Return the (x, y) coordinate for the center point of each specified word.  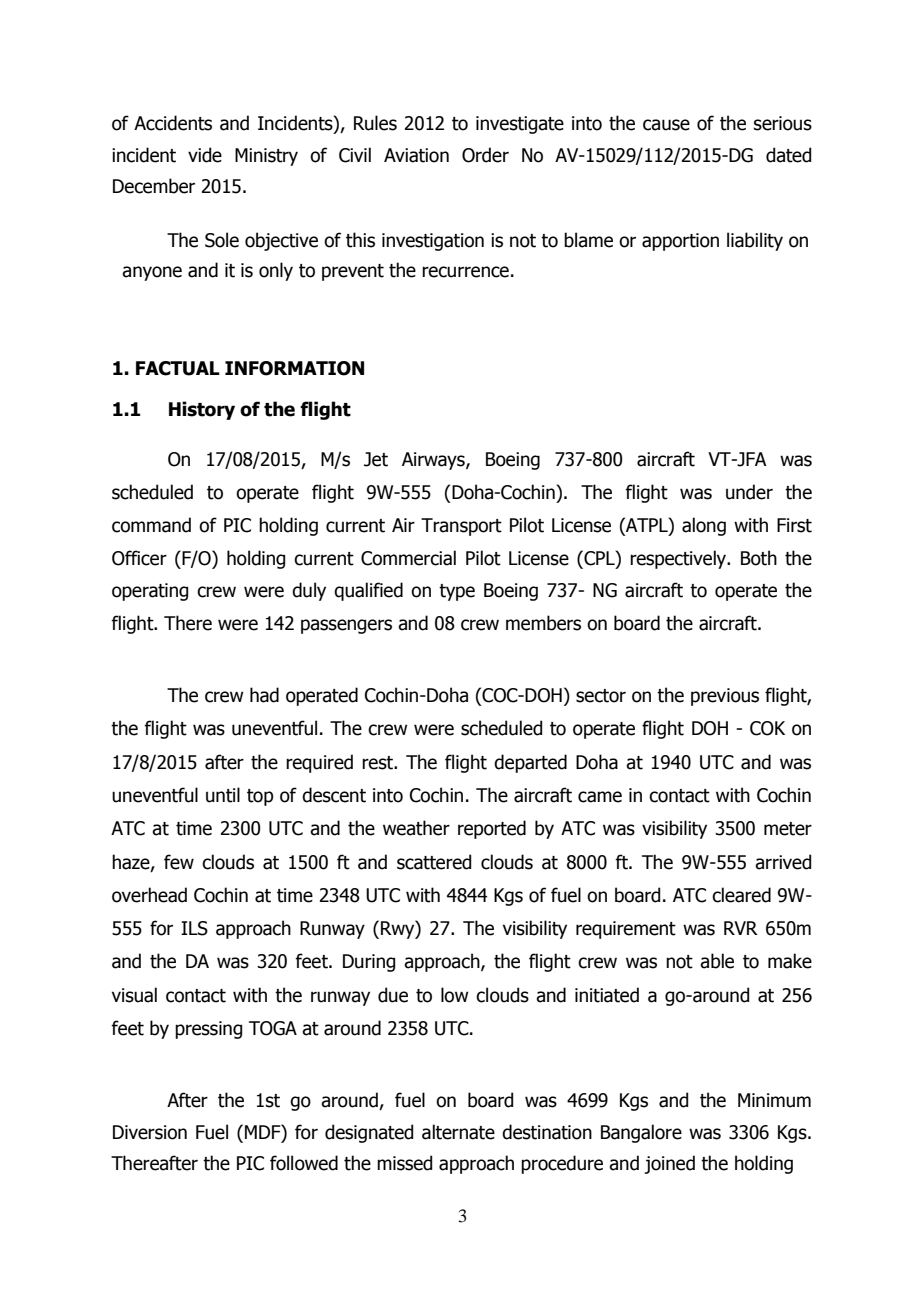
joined (670, 1164)
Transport (461, 527)
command (151, 525)
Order (485, 155)
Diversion (150, 1132)
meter (788, 829)
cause (666, 125)
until (223, 795)
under (749, 492)
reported (492, 829)
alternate (458, 1132)
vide (205, 155)
